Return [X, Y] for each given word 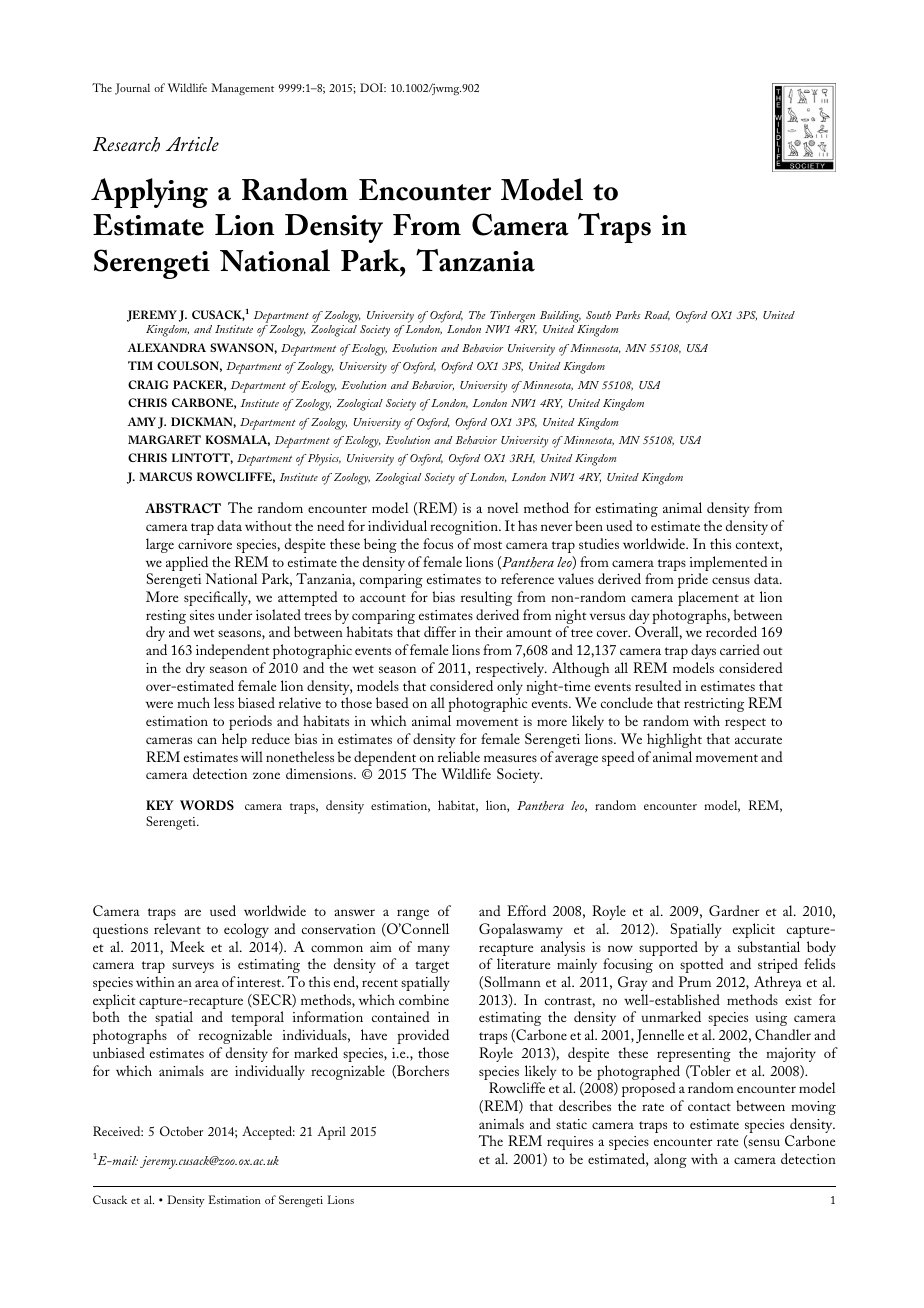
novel [503, 507]
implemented [729, 565]
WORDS [207, 805]
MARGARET [164, 439]
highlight [674, 740]
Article [192, 144]
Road [657, 316]
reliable [459, 756]
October [181, 1131]
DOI [373, 87]
